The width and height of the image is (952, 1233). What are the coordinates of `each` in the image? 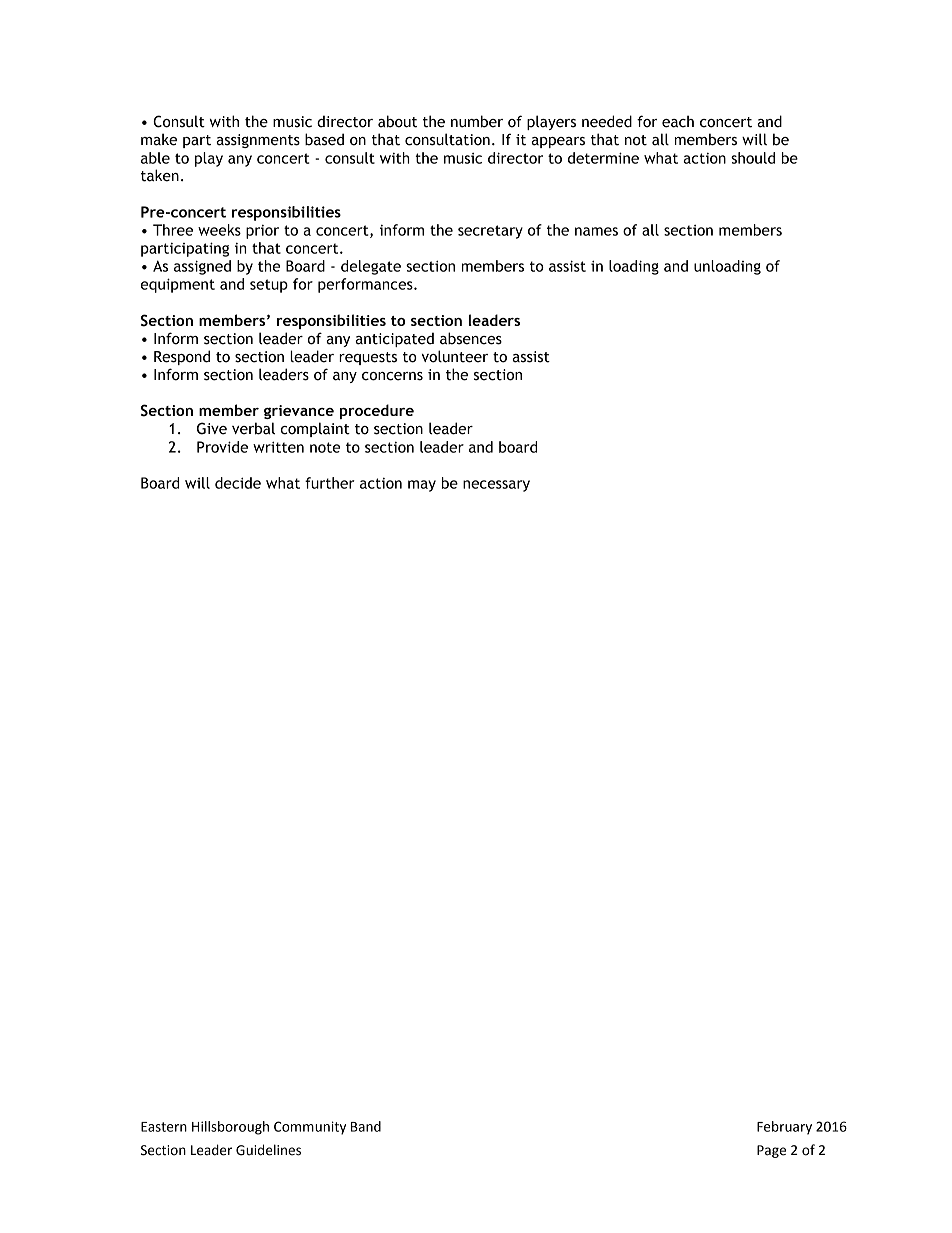 It's located at (678, 121).
